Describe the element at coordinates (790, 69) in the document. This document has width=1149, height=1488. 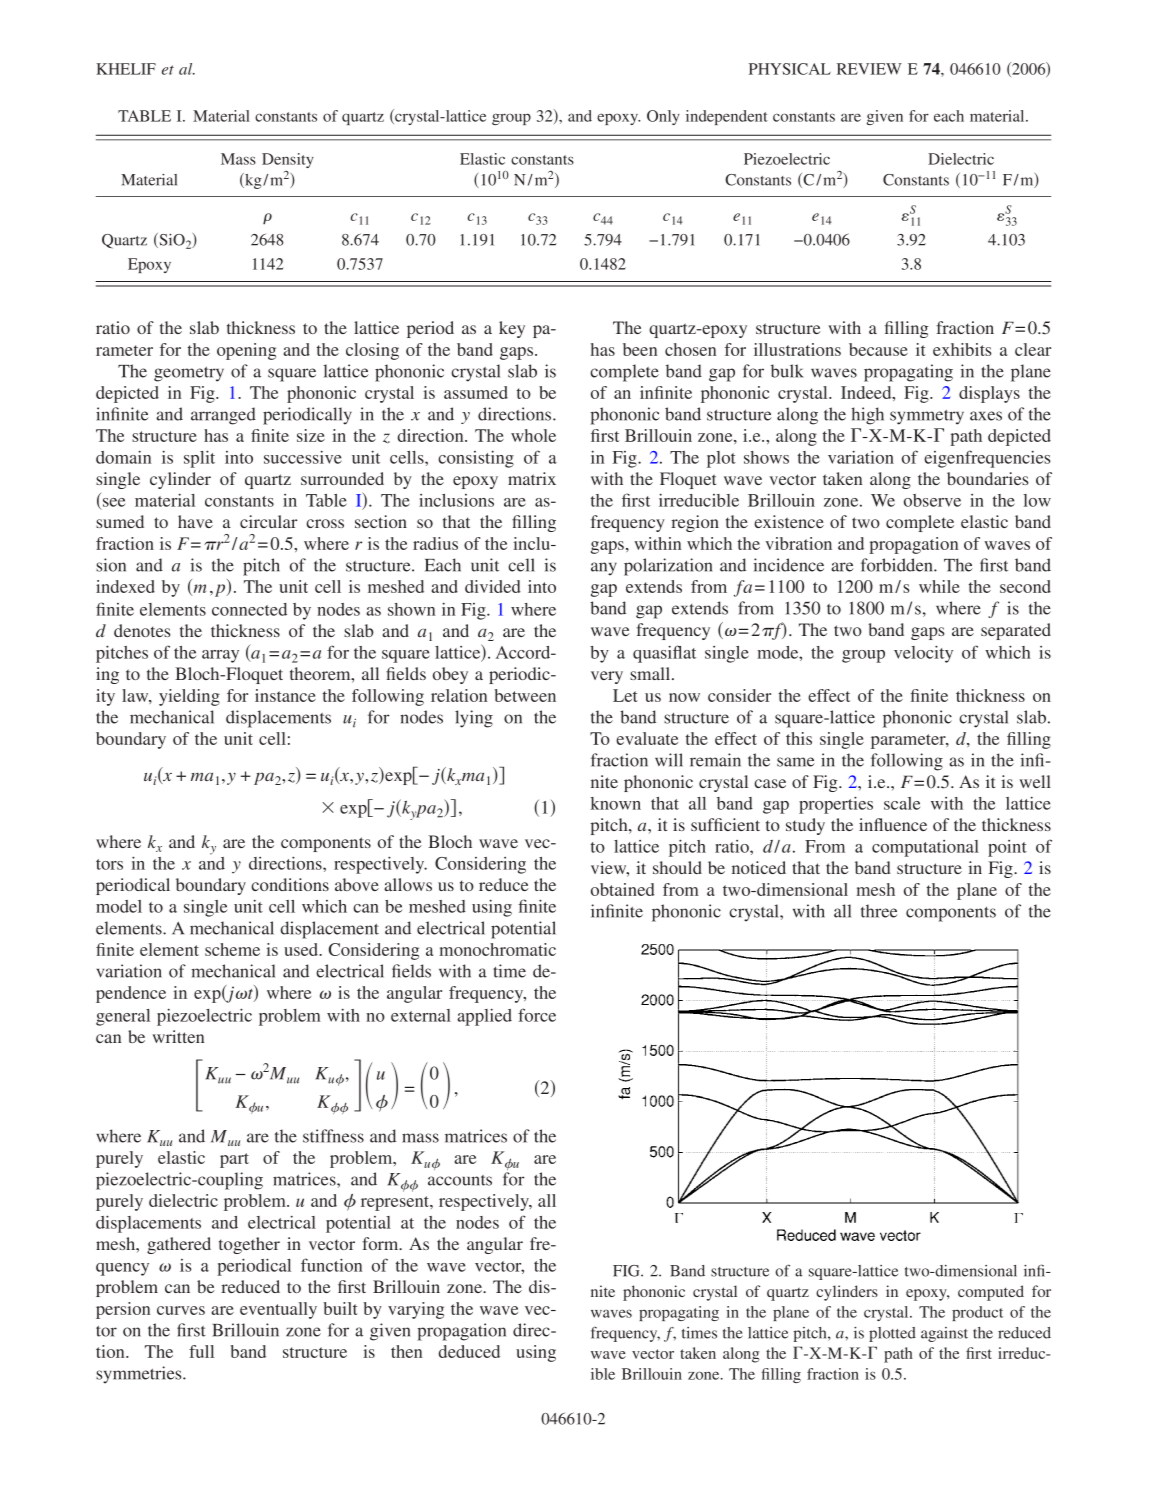
I see `PHYSICAL` at that location.
